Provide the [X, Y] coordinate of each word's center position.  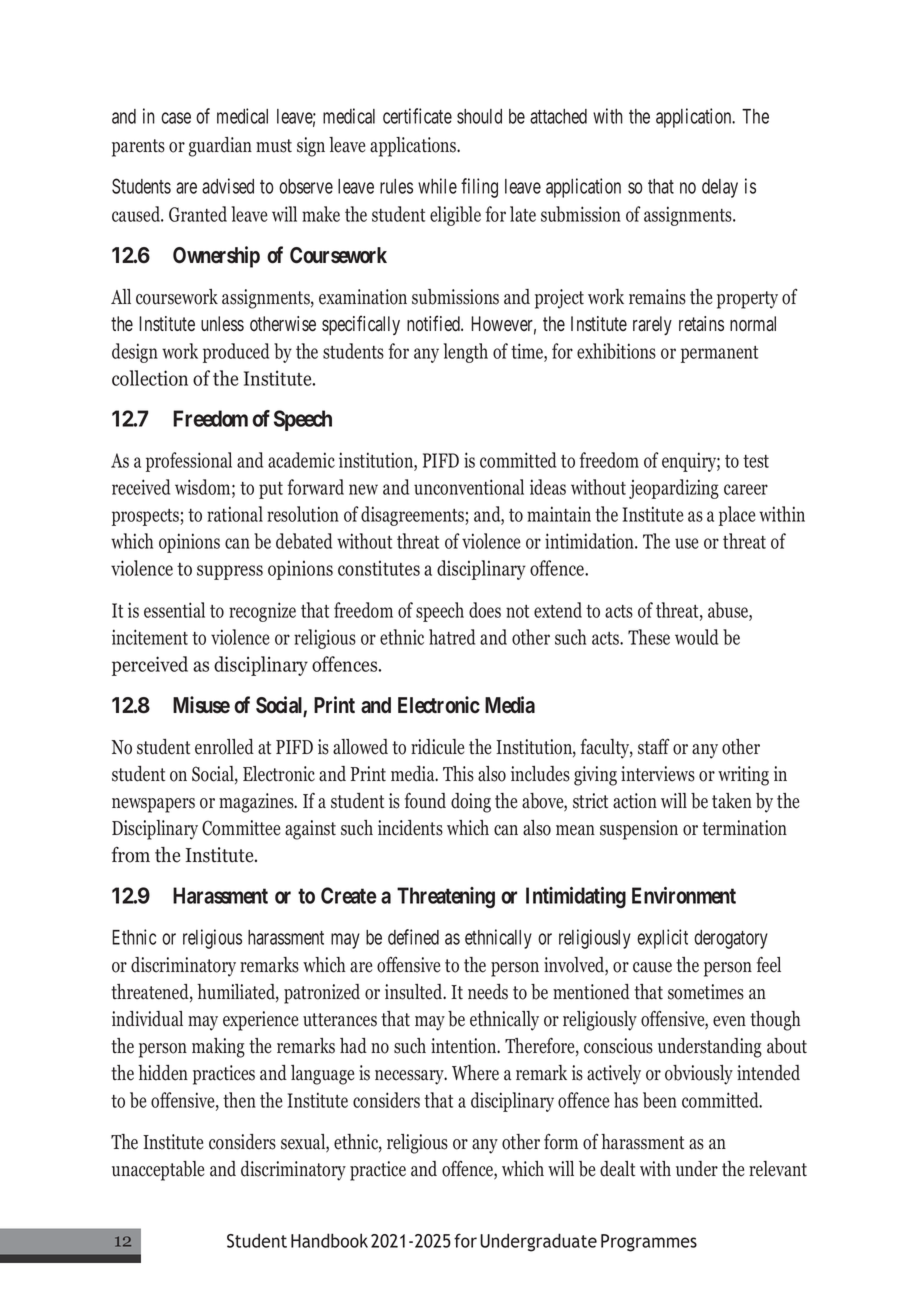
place [737, 516]
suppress [230, 572]
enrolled [224, 747]
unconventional [469, 487]
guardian [220, 147]
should [479, 116]
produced [236, 353]
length [465, 353]
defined [413, 937]
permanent [719, 354]
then [239, 1100]
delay [720, 188]
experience [260, 1021]
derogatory [731, 939]
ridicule [437, 747]
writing [743, 776]
